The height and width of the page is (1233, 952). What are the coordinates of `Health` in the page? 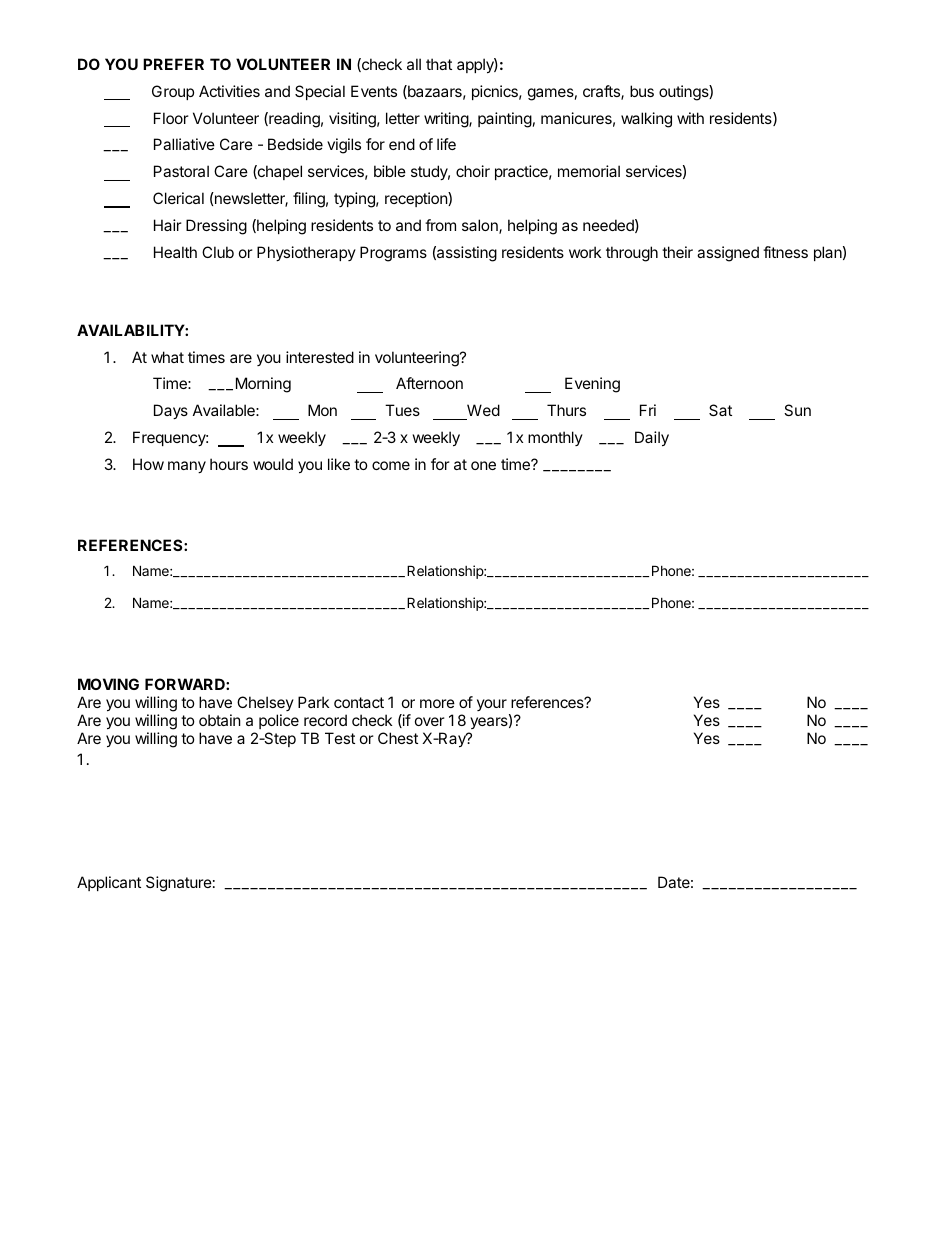 It's located at (175, 252).
